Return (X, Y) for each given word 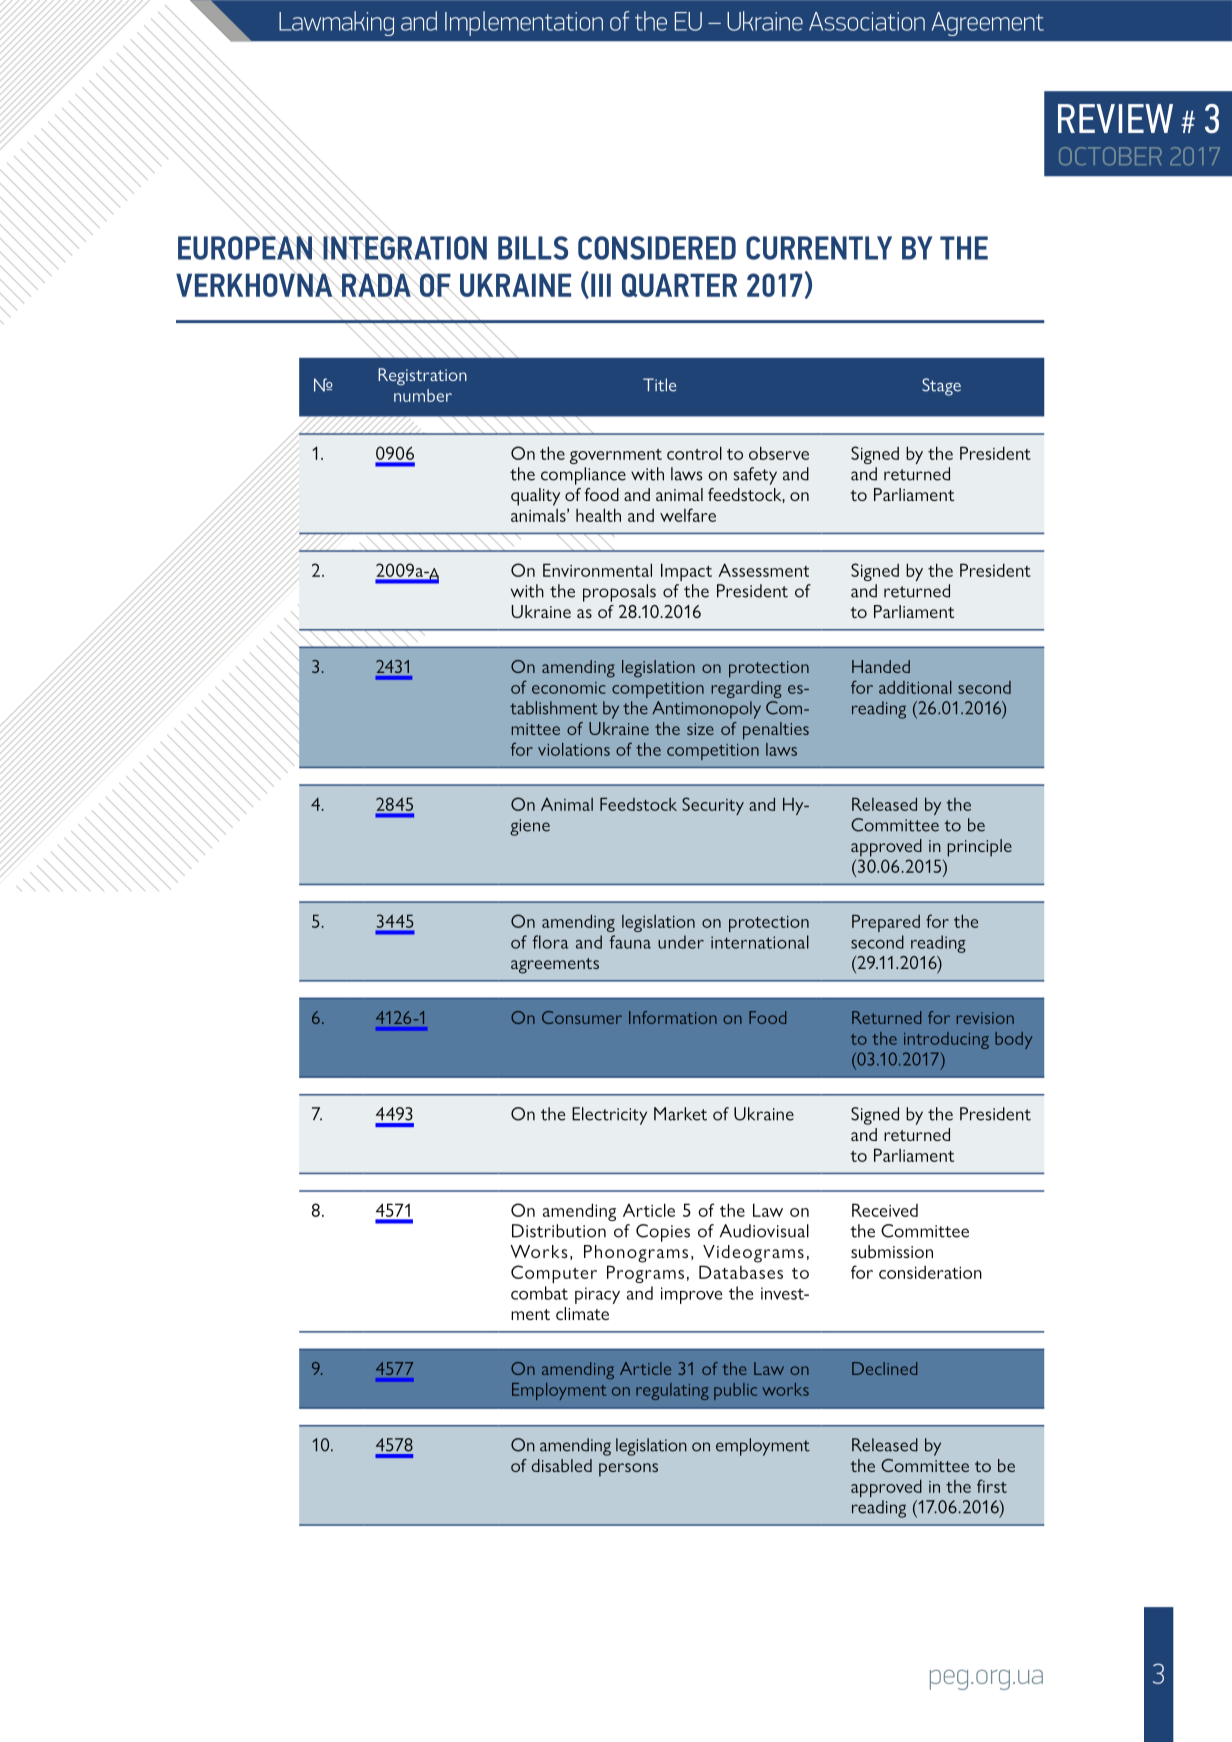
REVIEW (1115, 118)
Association (867, 21)
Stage (941, 387)
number (423, 395)
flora (550, 942)
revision (985, 1018)
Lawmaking (336, 23)
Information (673, 1017)
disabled (561, 1465)
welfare (688, 515)
